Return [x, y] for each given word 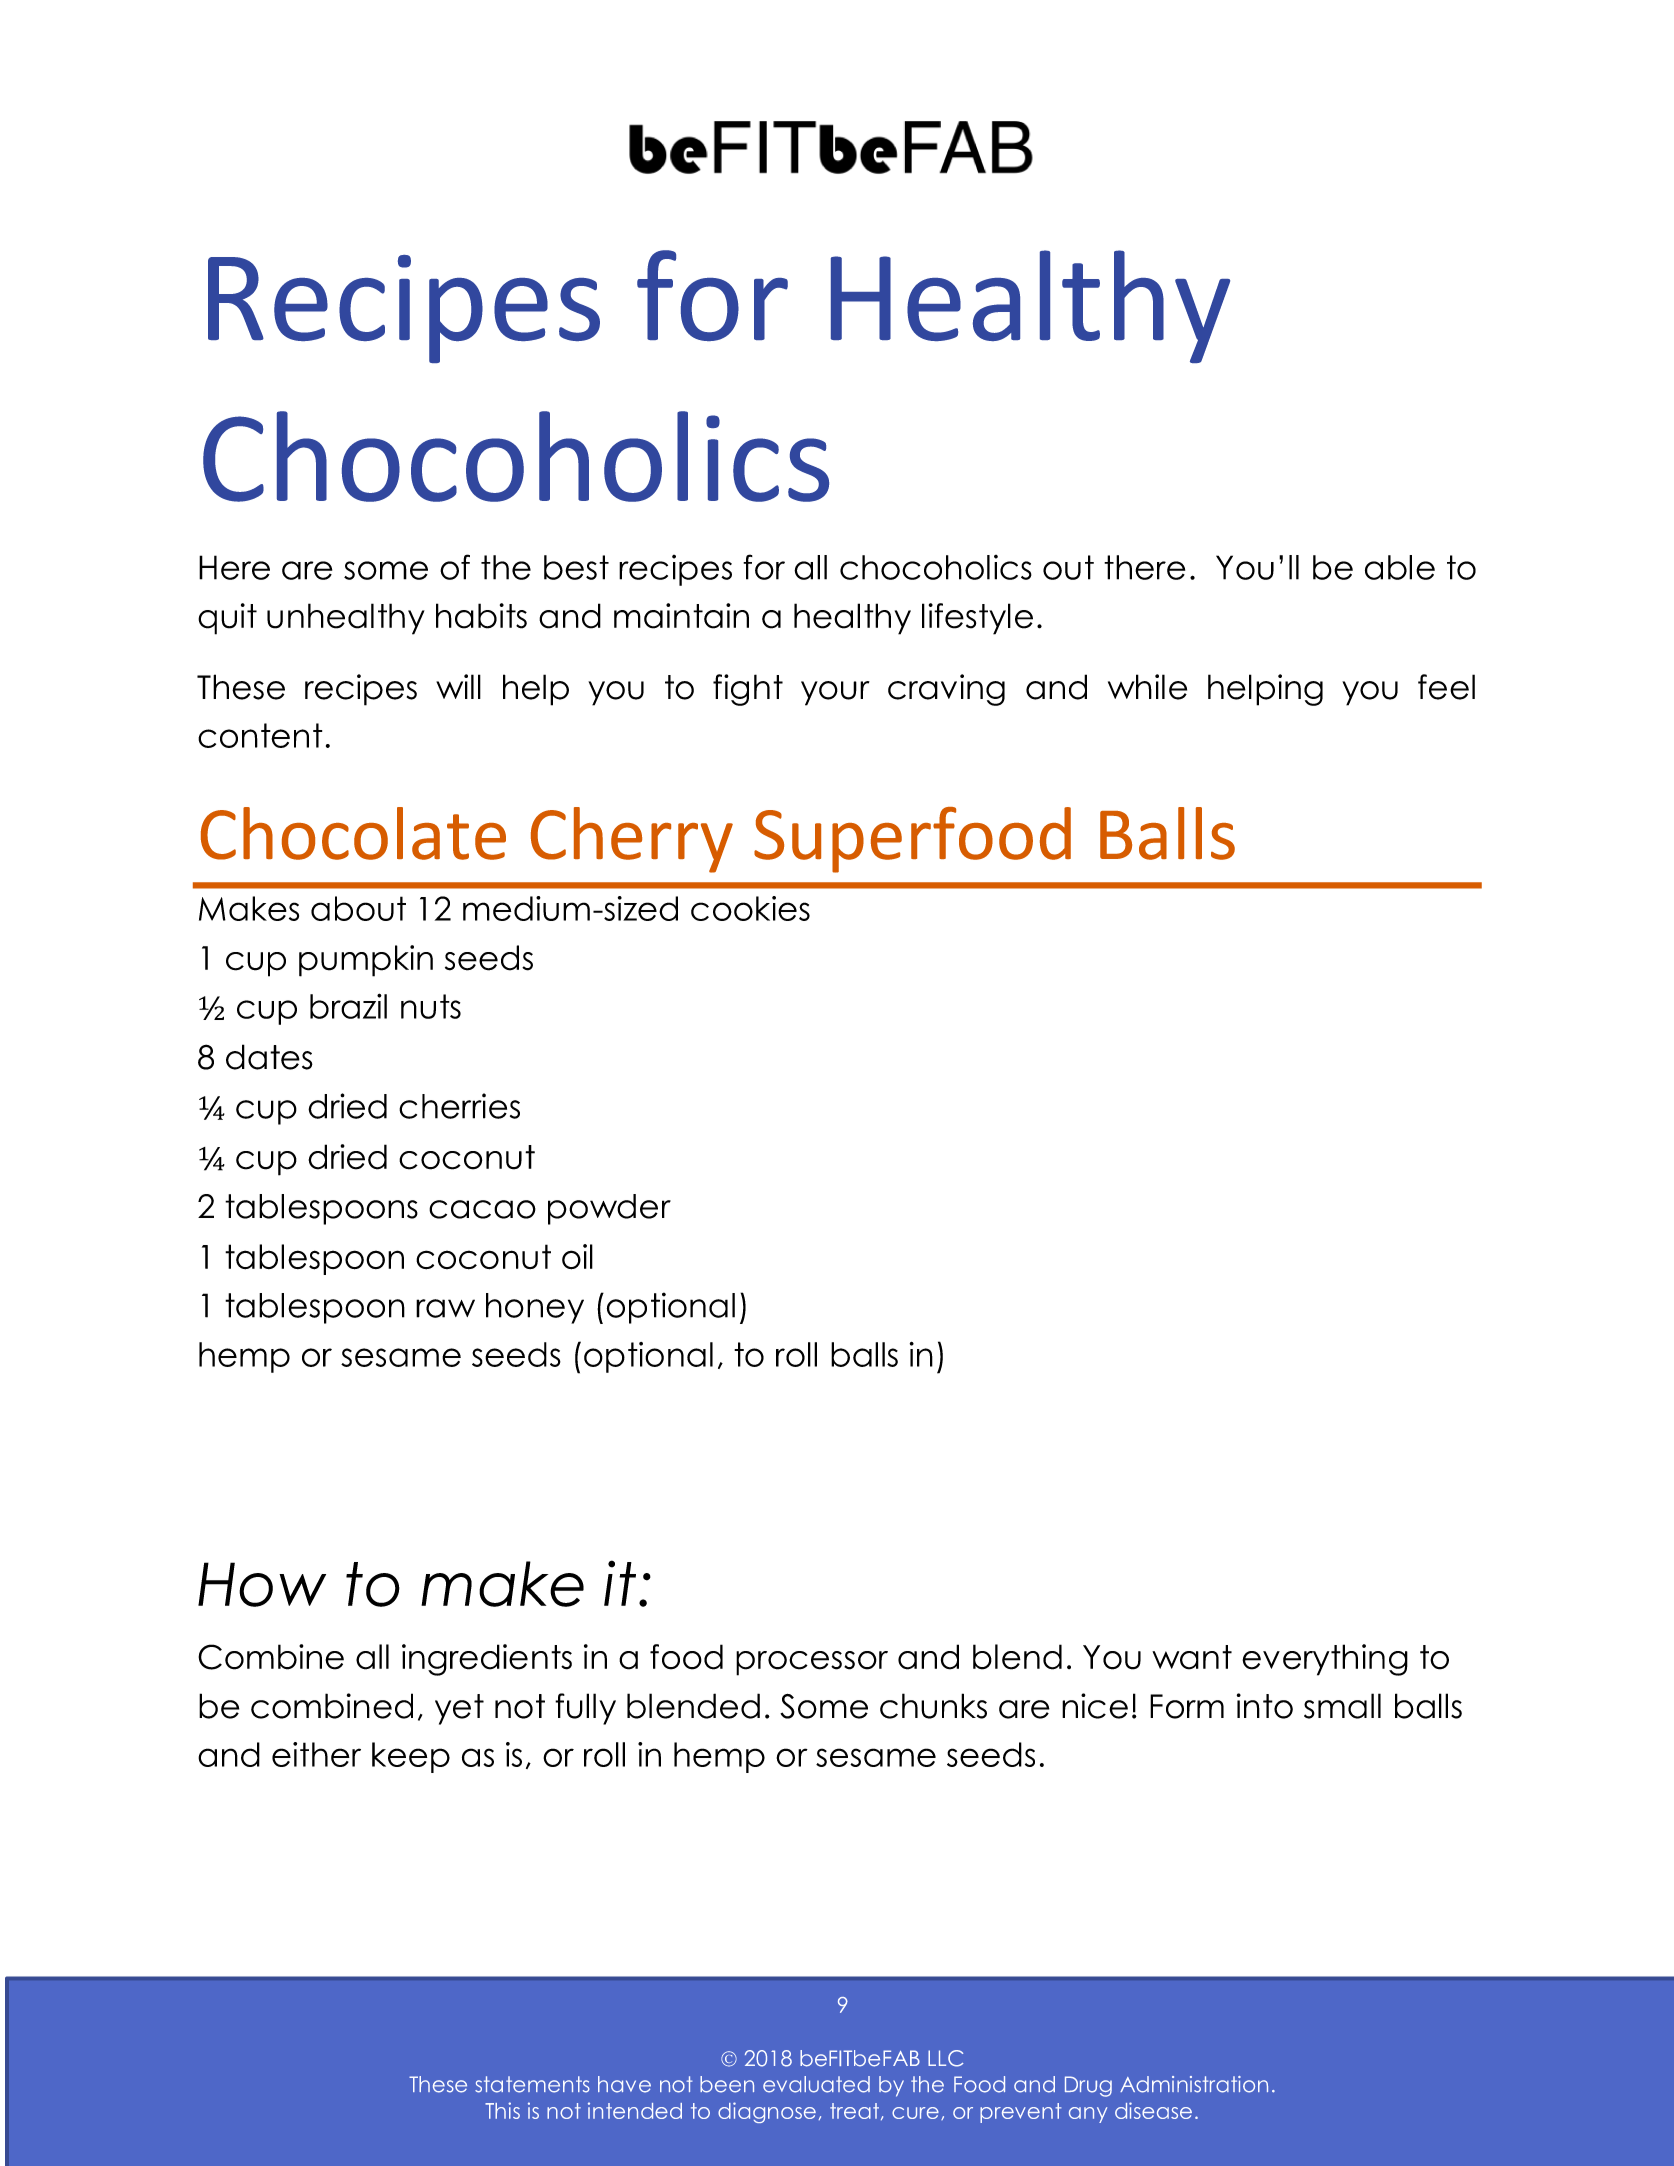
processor [812, 1663]
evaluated [816, 2084]
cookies [750, 908]
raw [445, 1308]
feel [1446, 687]
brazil [348, 1006]
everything [1325, 1660]
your [835, 693]
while [1147, 687]
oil [577, 1257]
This [502, 2110]
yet [459, 1709]
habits [481, 616]
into [1265, 1706]
